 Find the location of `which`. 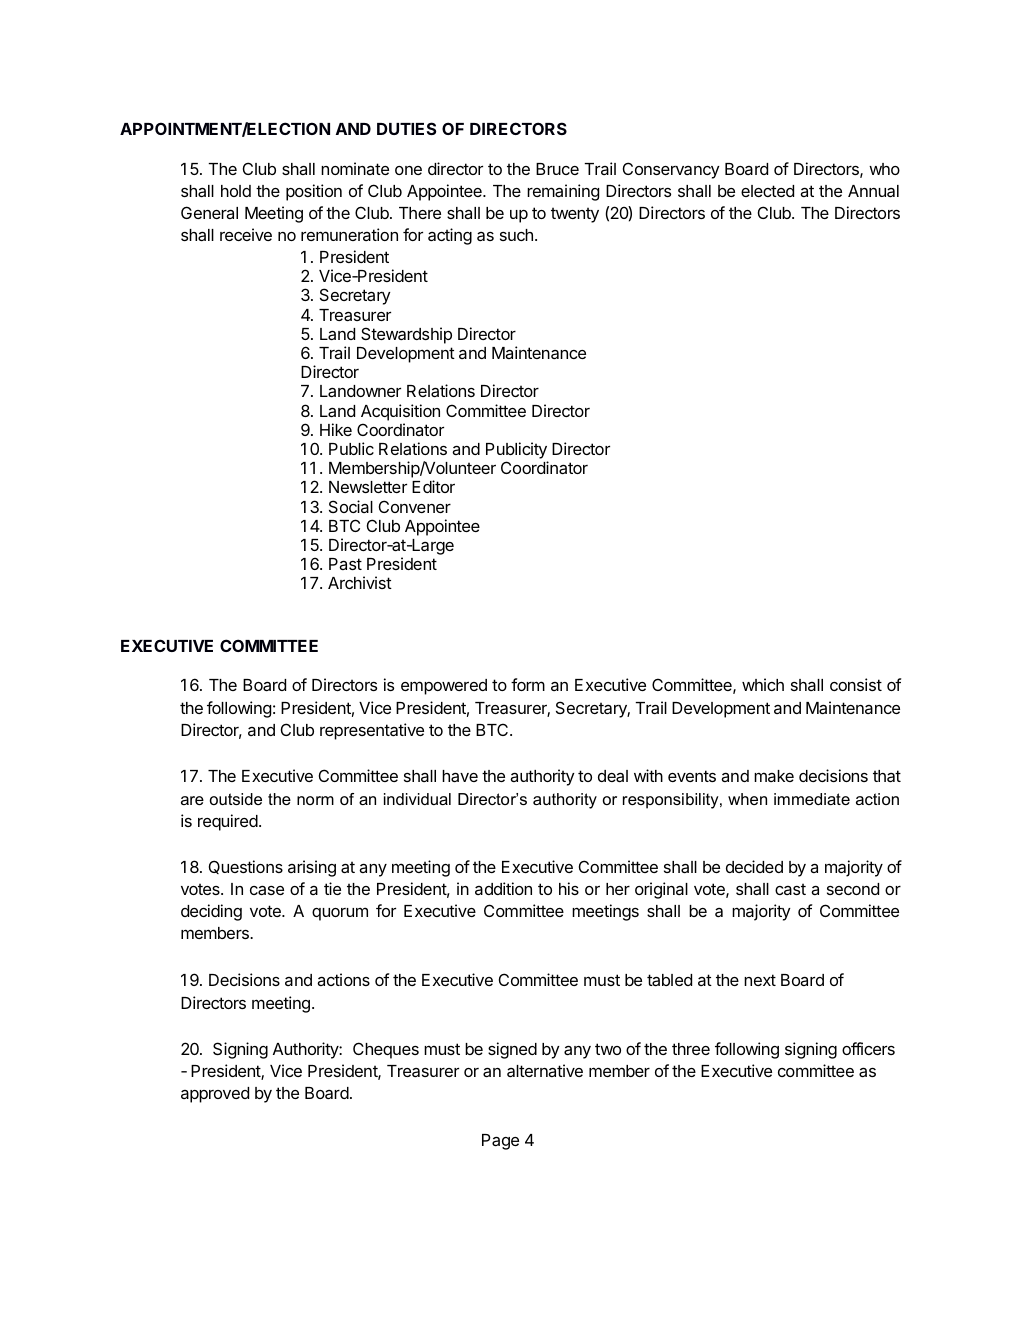

which is located at coordinates (763, 684).
